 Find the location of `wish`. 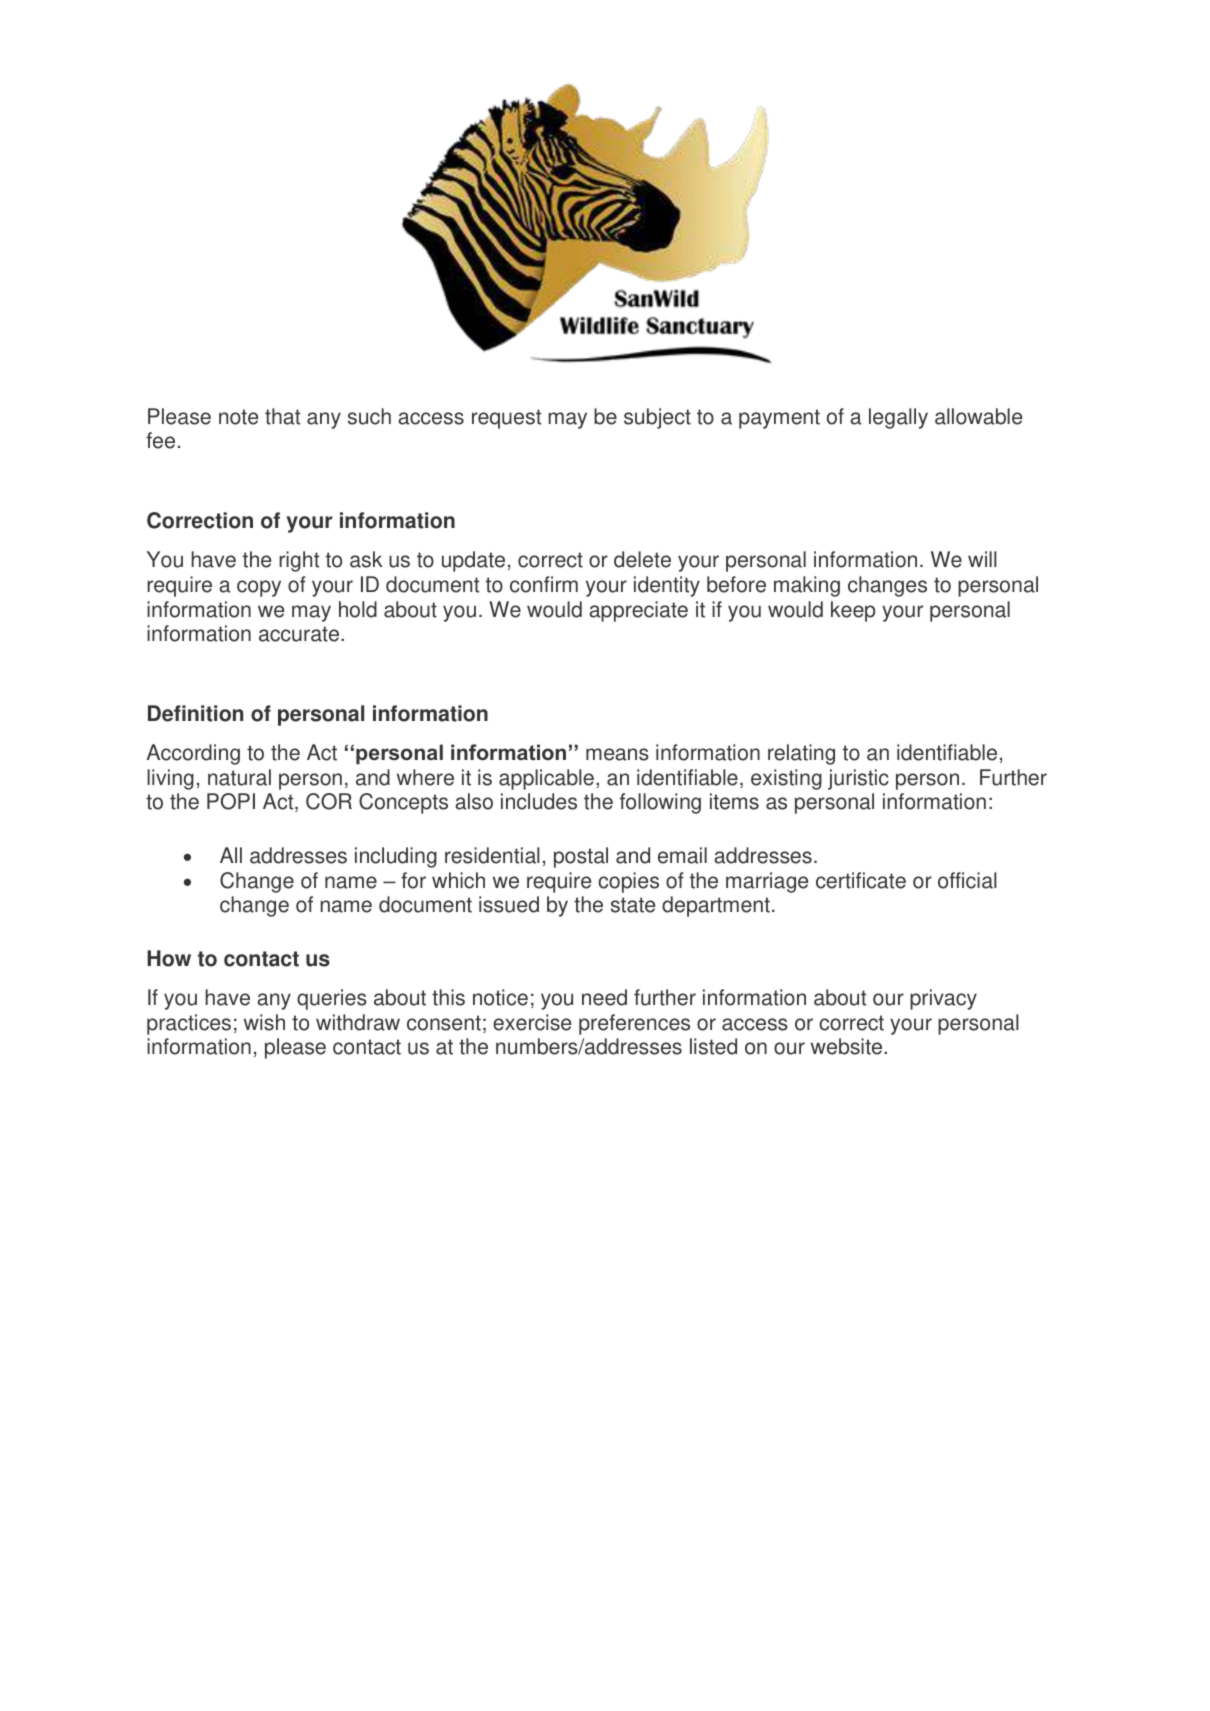

wish is located at coordinates (264, 1022).
